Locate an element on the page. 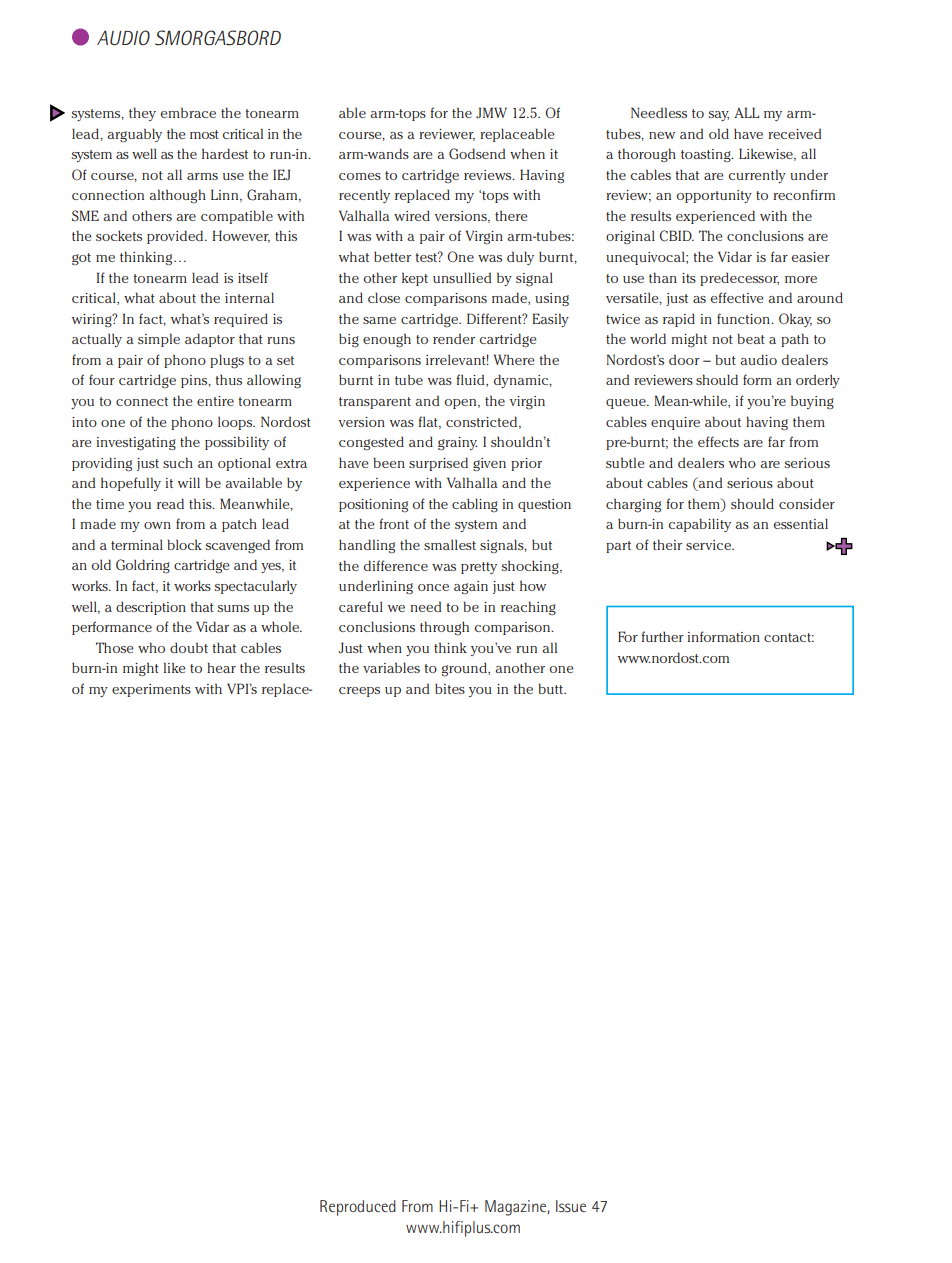  cabling is located at coordinates (475, 505).
